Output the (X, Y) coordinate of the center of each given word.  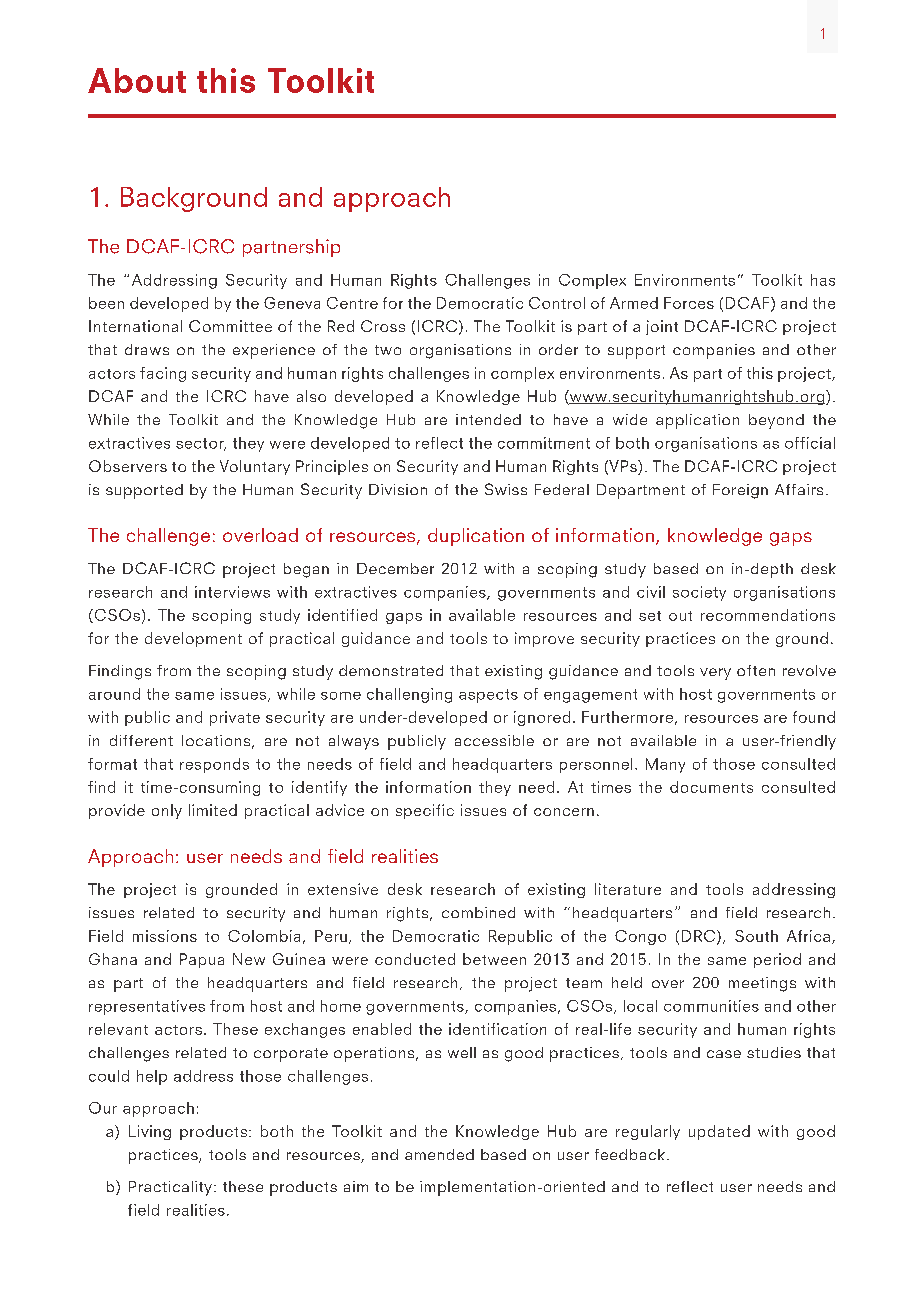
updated (719, 1132)
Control (557, 303)
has (823, 280)
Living (150, 1132)
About (137, 80)
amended (439, 1154)
